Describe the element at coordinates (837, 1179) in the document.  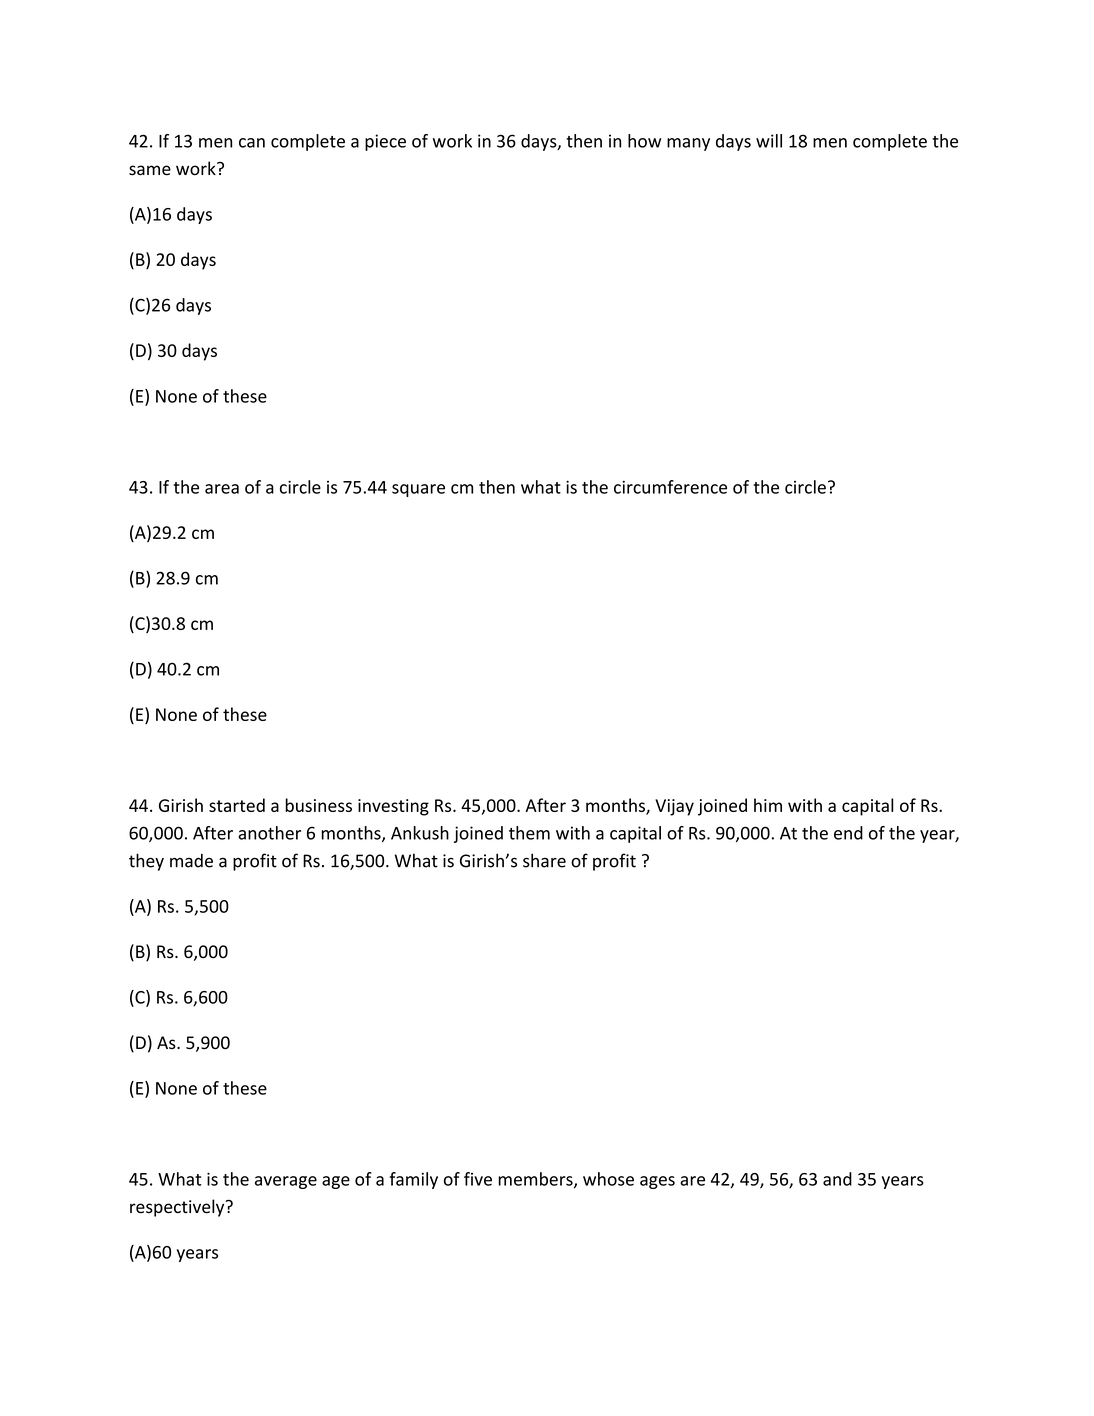
I see `and` at that location.
